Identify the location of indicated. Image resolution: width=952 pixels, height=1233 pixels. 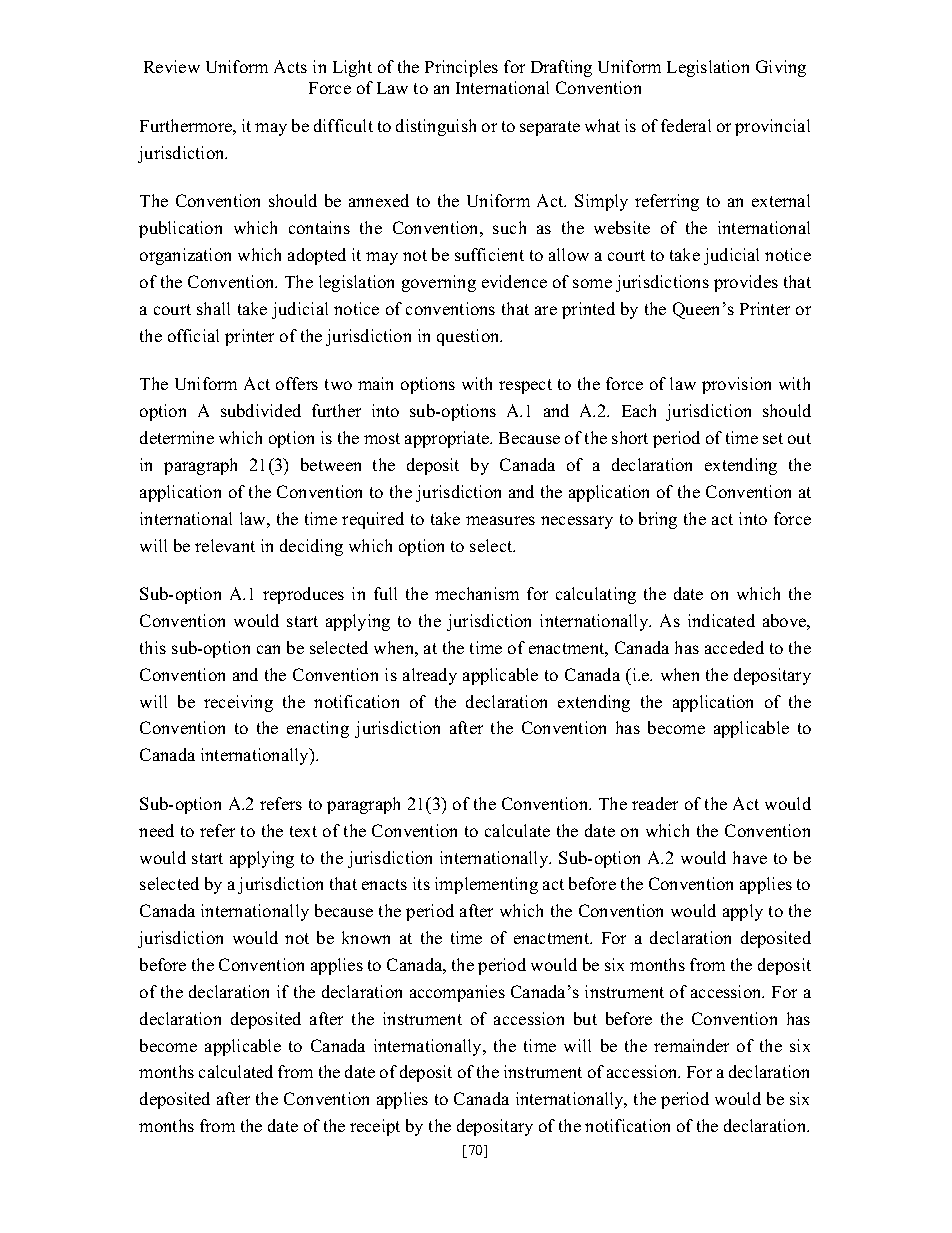
(721, 620).
